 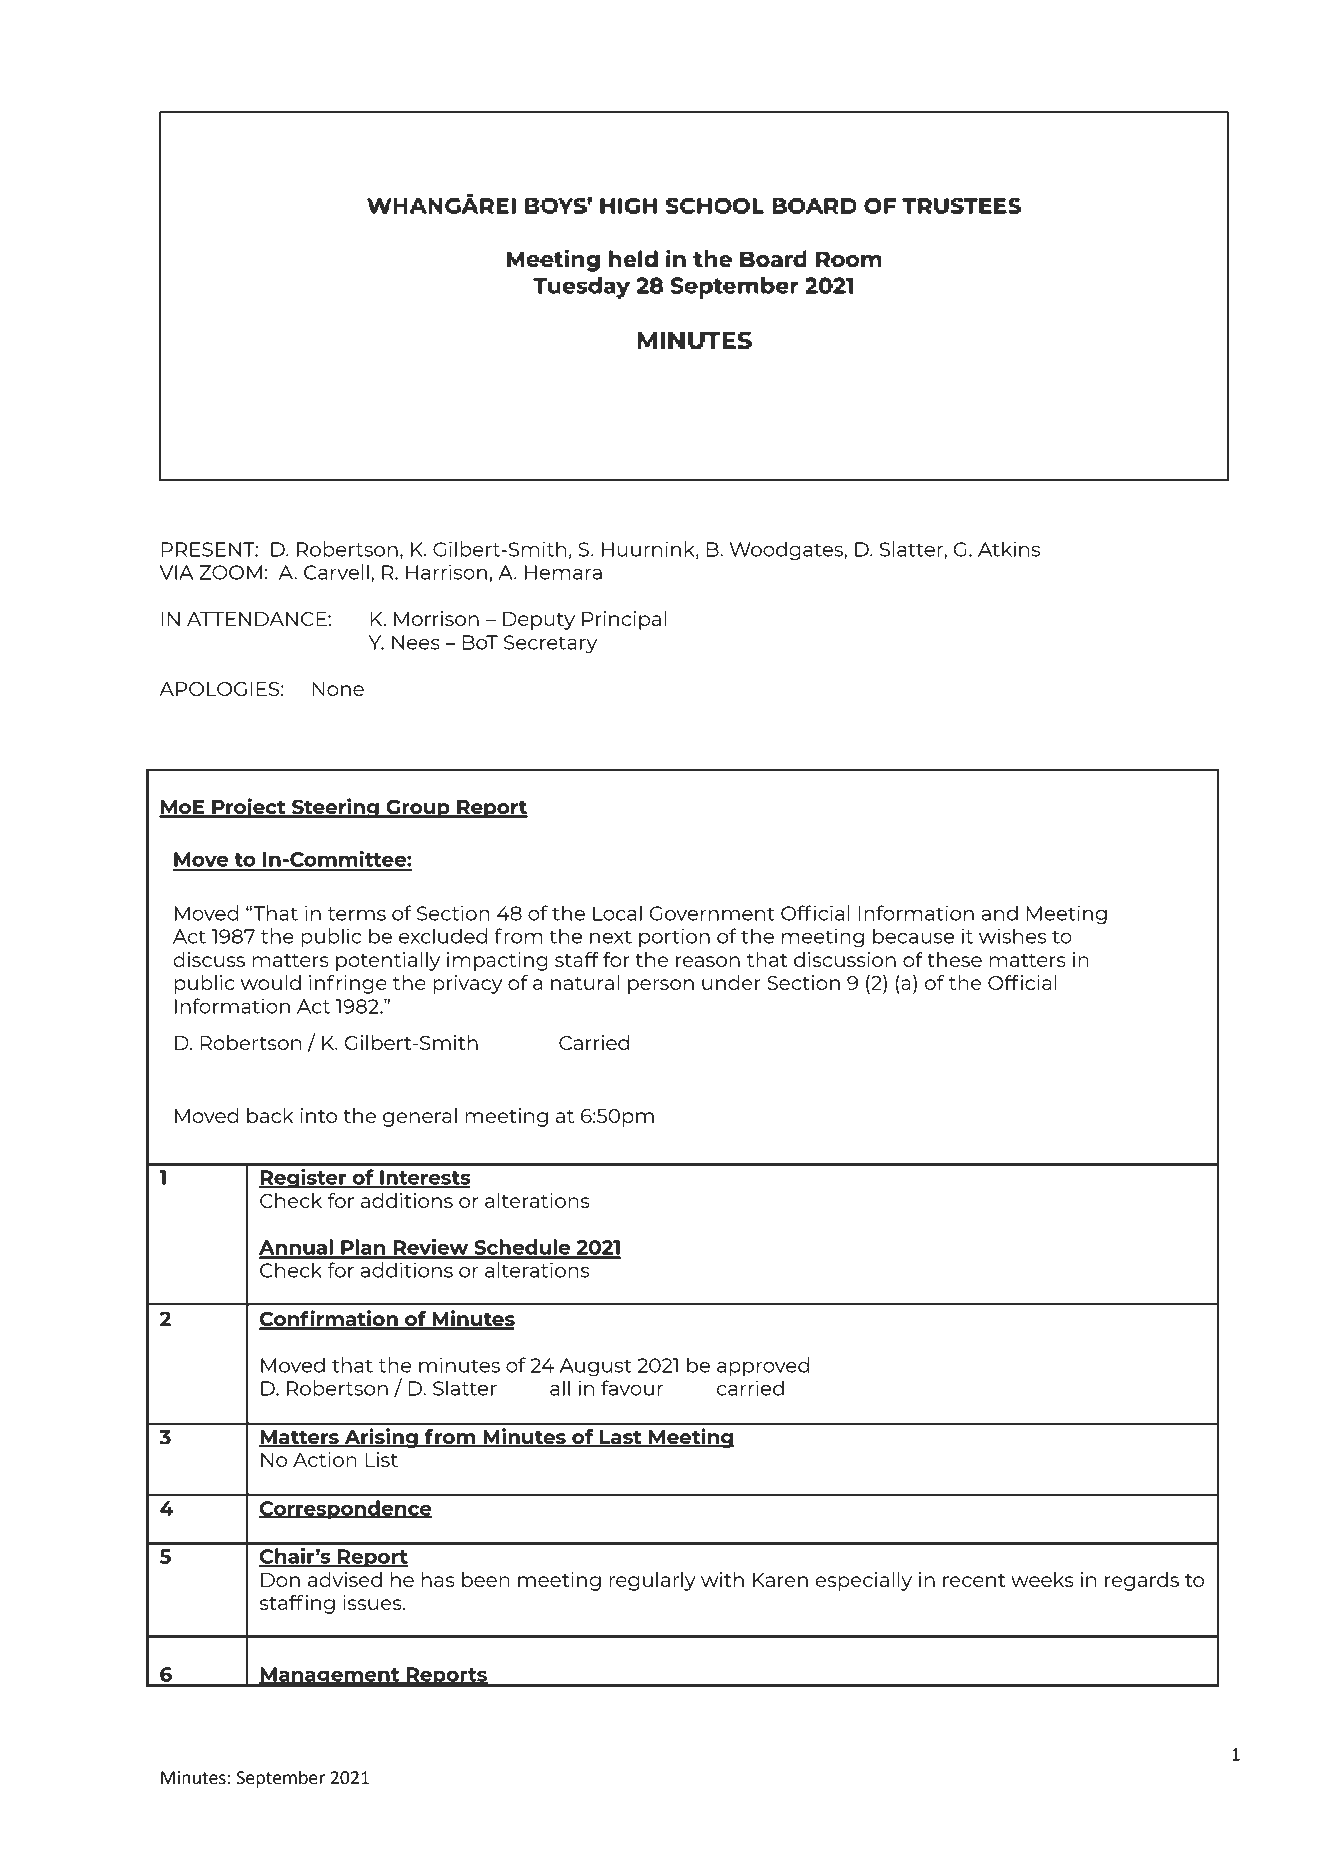 I want to click on weeks, so click(x=1042, y=1579).
